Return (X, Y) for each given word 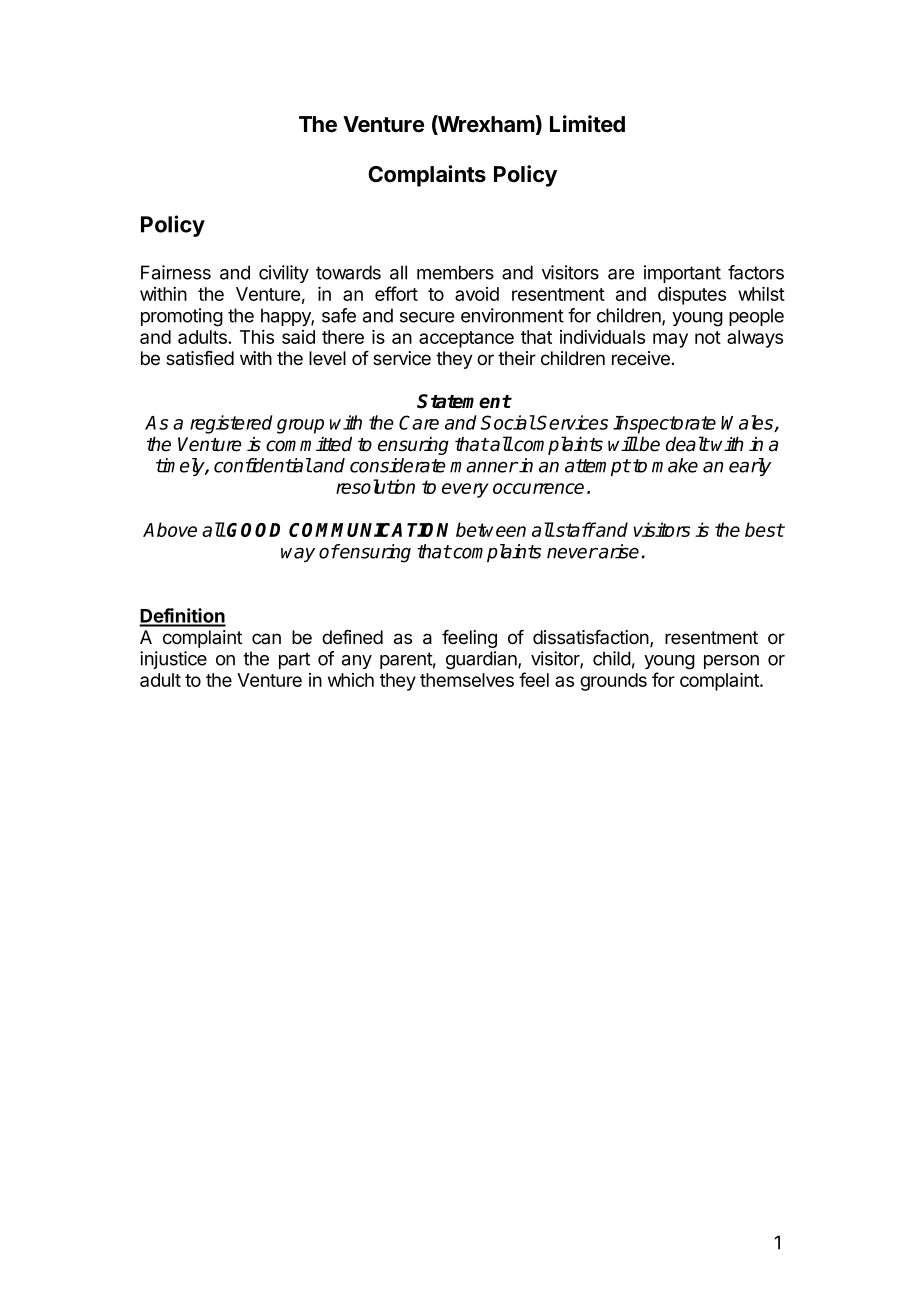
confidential (263, 465)
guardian (482, 660)
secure (427, 317)
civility (284, 274)
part (294, 660)
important (682, 274)
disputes (692, 296)
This (257, 337)
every (465, 490)
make (675, 465)
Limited (587, 124)
